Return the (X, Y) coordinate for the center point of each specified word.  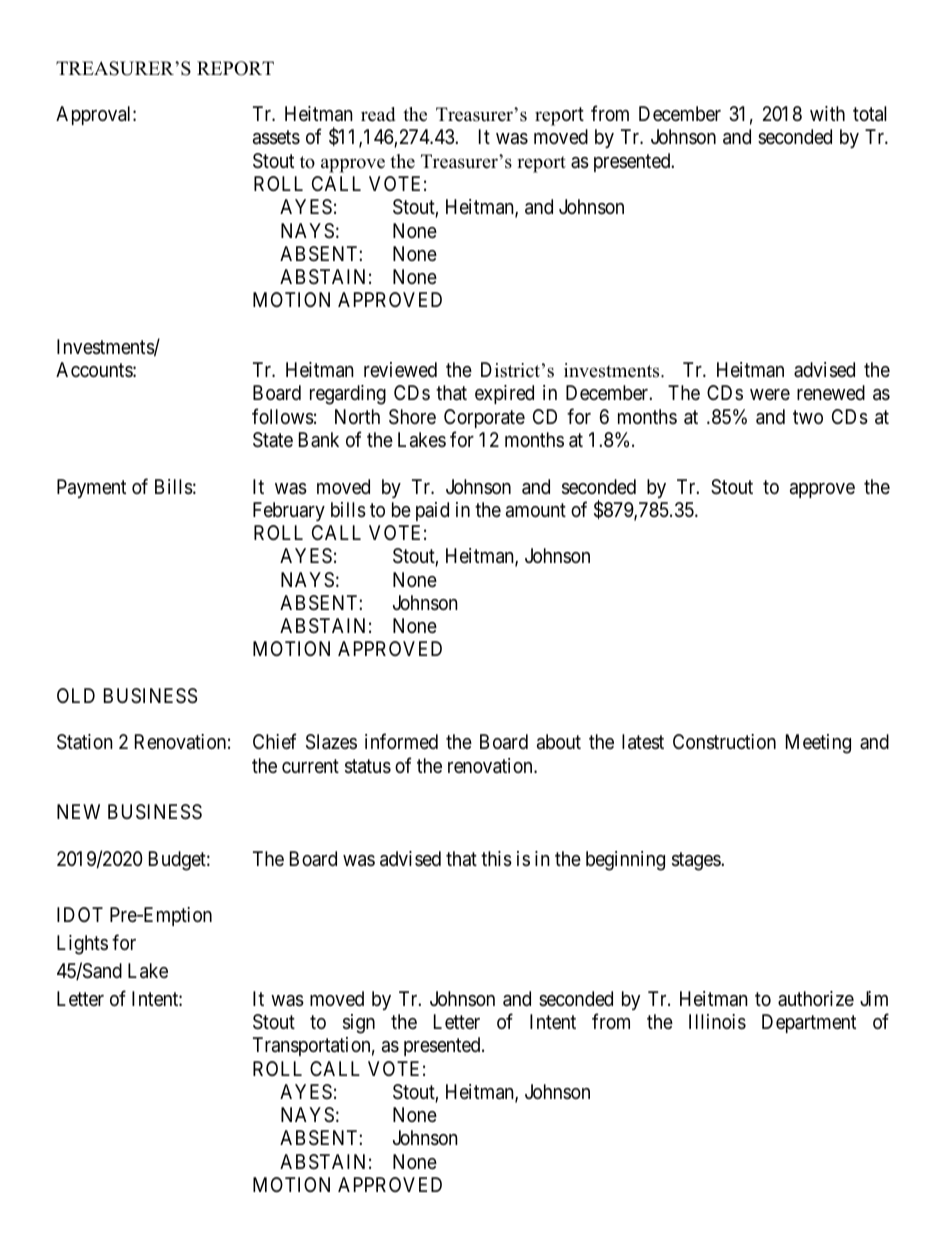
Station (85, 742)
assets (276, 138)
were (770, 394)
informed (401, 741)
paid (432, 511)
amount (536, 510)
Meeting (818, 744)
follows (283, 416)
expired (504, 394)
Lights (82, 945)
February (289, 511)
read (378, 114)
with (827, 113)
